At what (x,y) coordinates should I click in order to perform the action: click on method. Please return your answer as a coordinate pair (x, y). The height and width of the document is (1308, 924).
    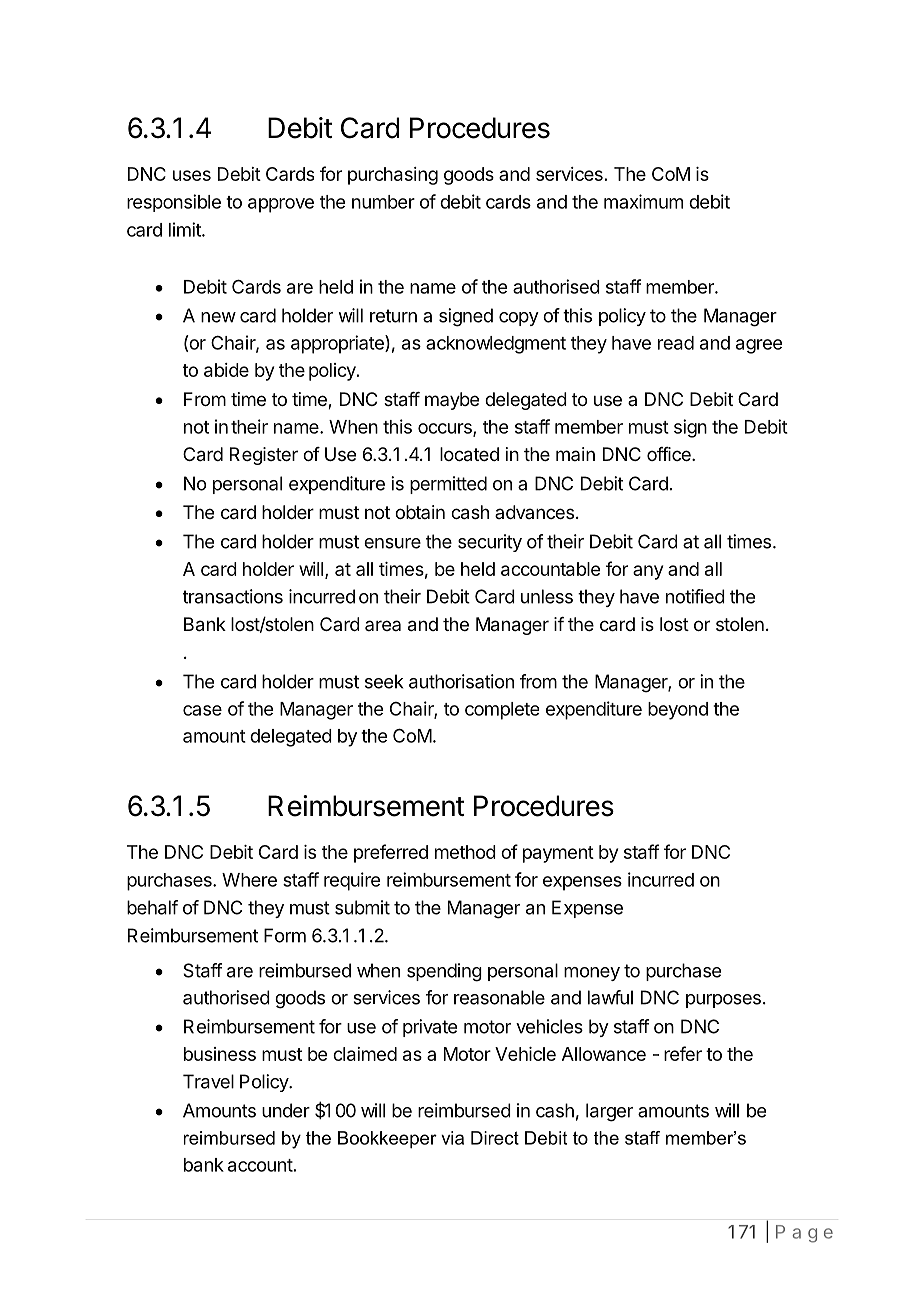
    Looking at the image, I should click on (465, 852).
